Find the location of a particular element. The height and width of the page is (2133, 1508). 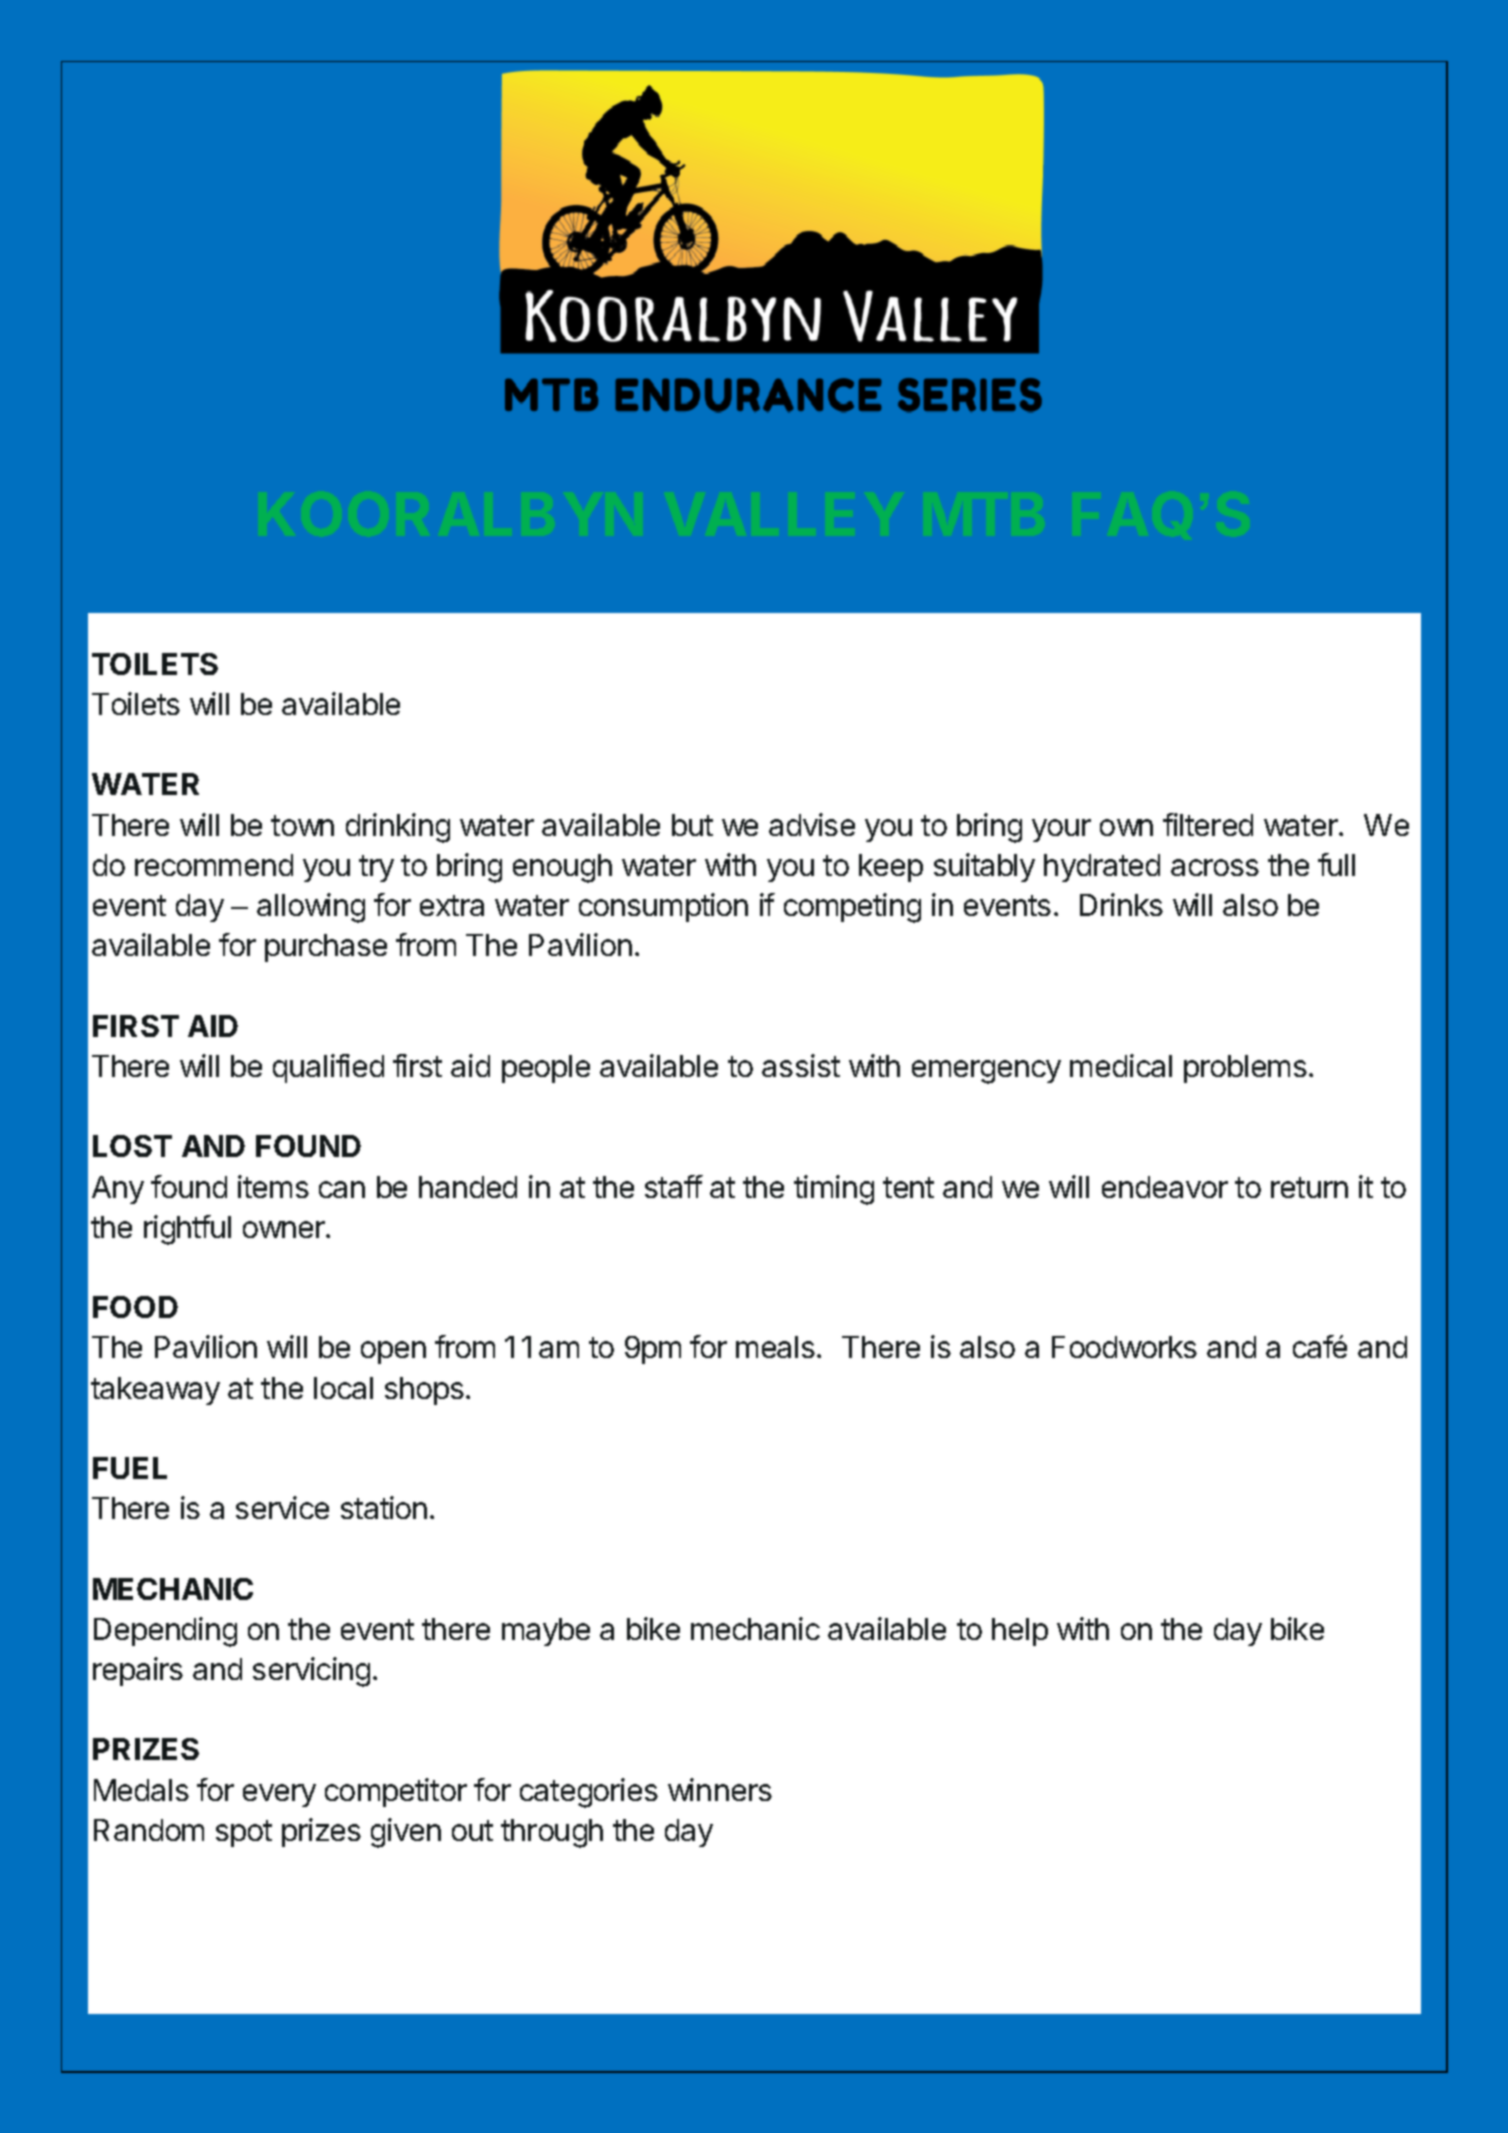

categories is located at coordinates (589, 1793).
